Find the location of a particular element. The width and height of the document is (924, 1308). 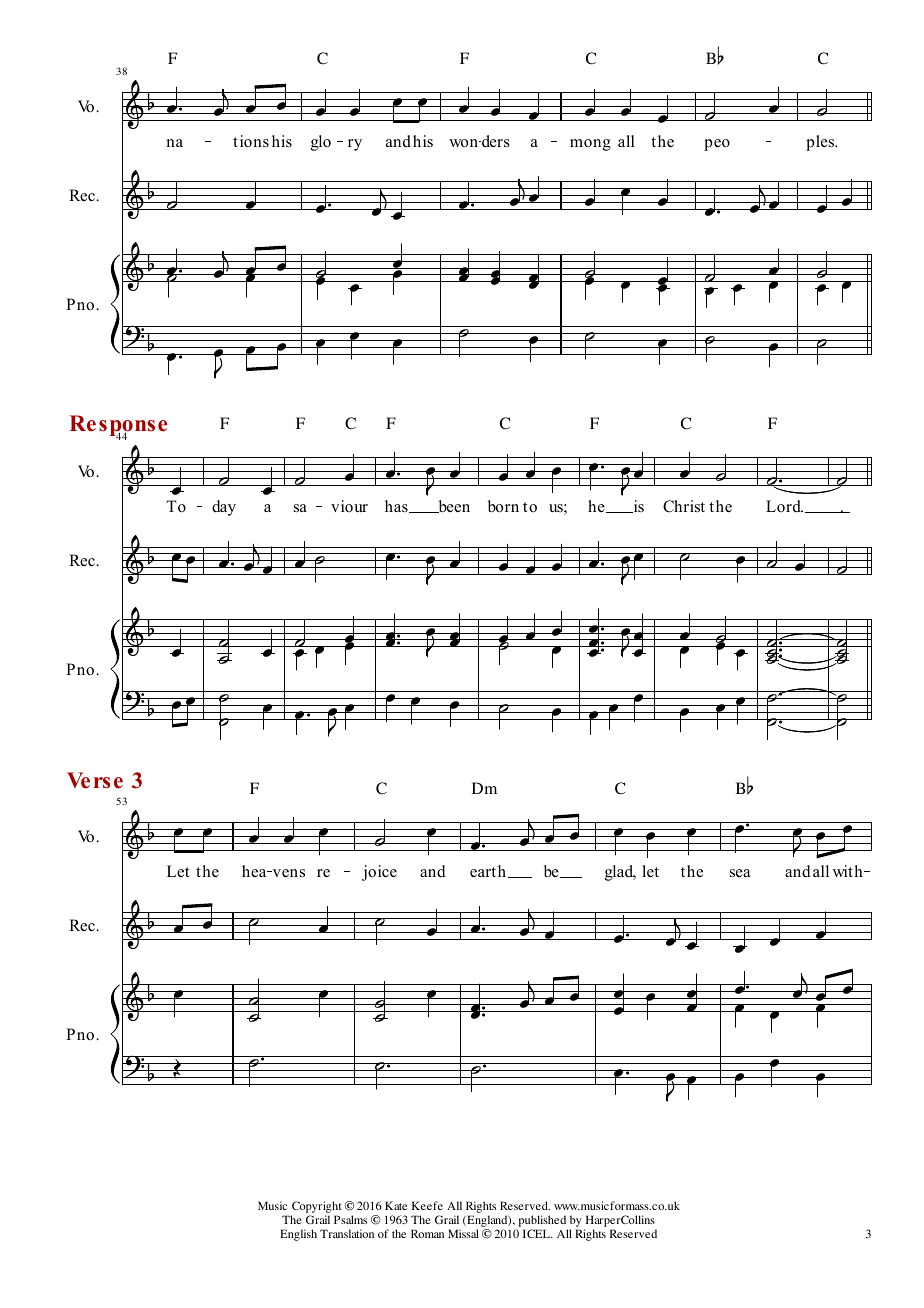

Keefe is located at coordinates (427, 1205).
